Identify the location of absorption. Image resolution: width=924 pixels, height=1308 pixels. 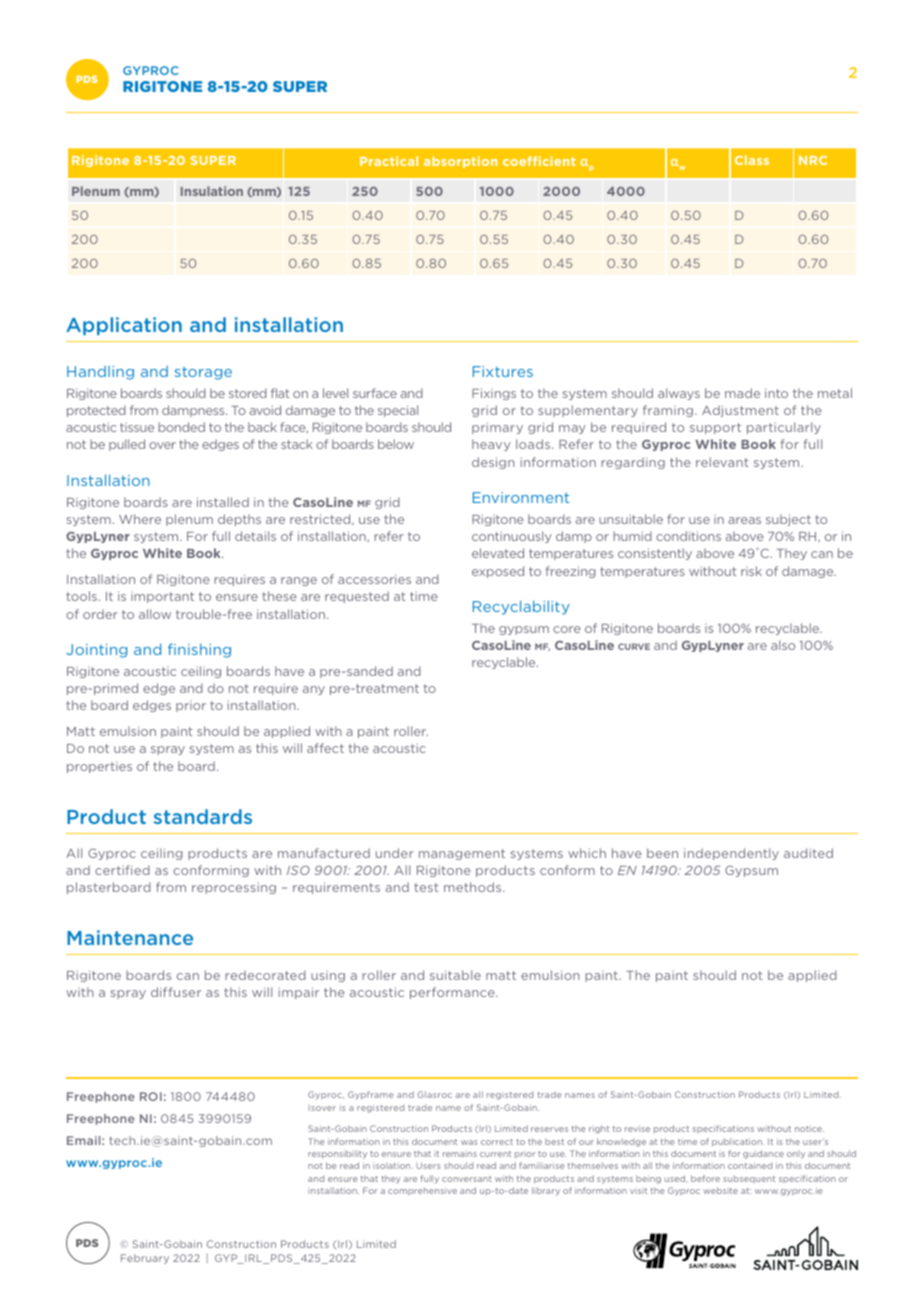
(460, 162).
